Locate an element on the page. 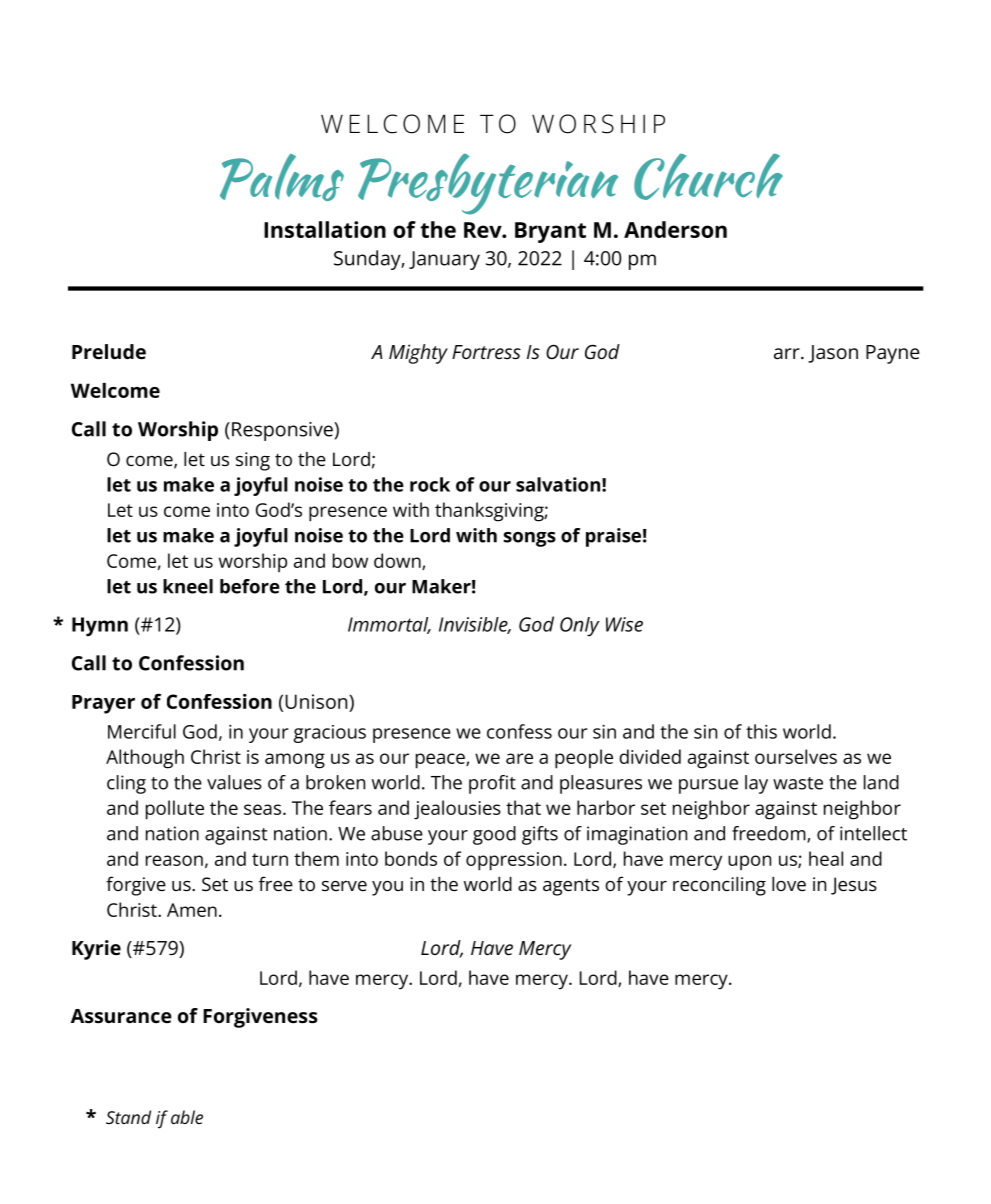 This document has height=1204, width=991. Presbyterian is located at coordinates (488, 184).
